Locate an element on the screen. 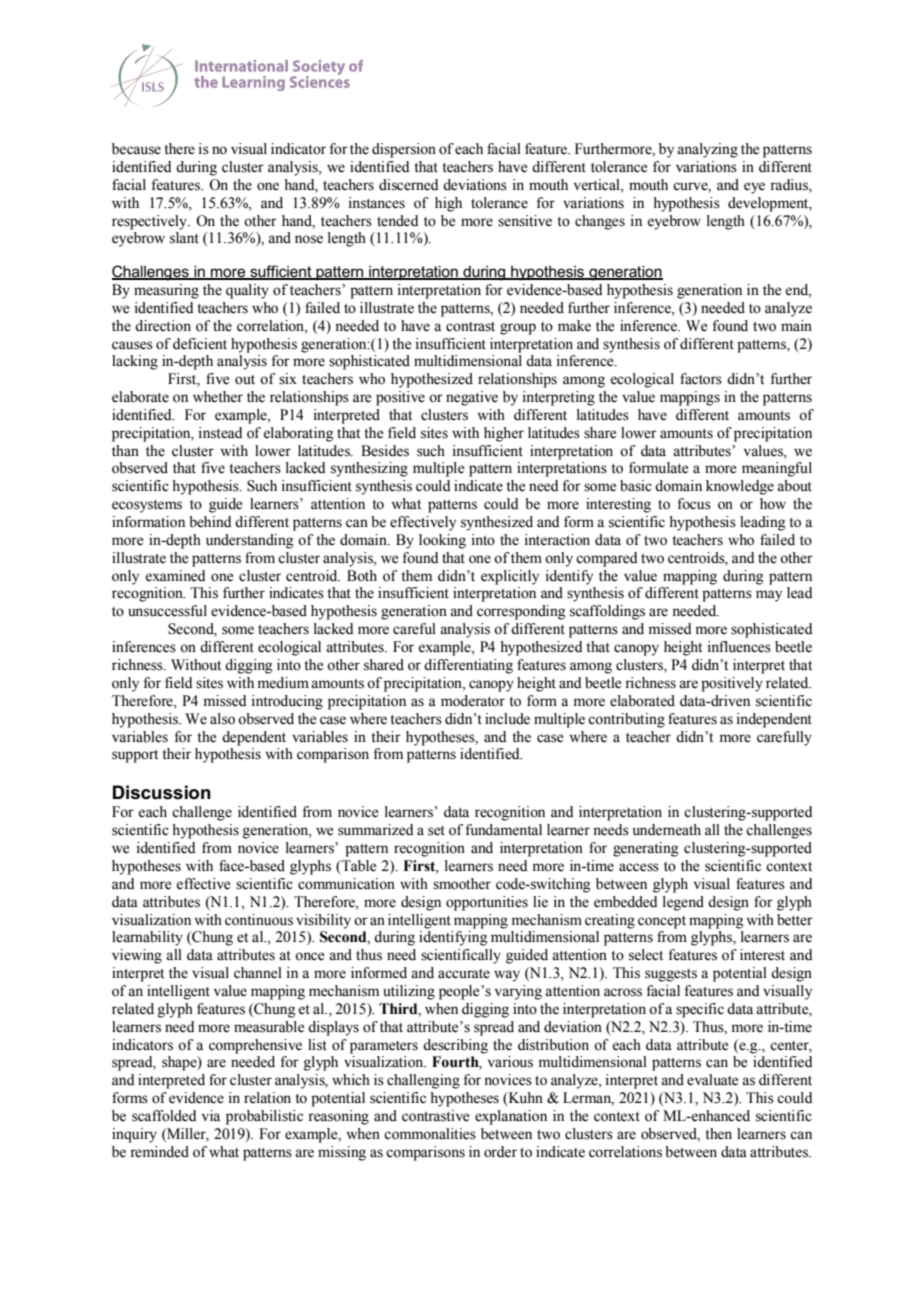 The width and height of the screenshot is (924, 1308). underneath is located at coordinates (667, 830).
